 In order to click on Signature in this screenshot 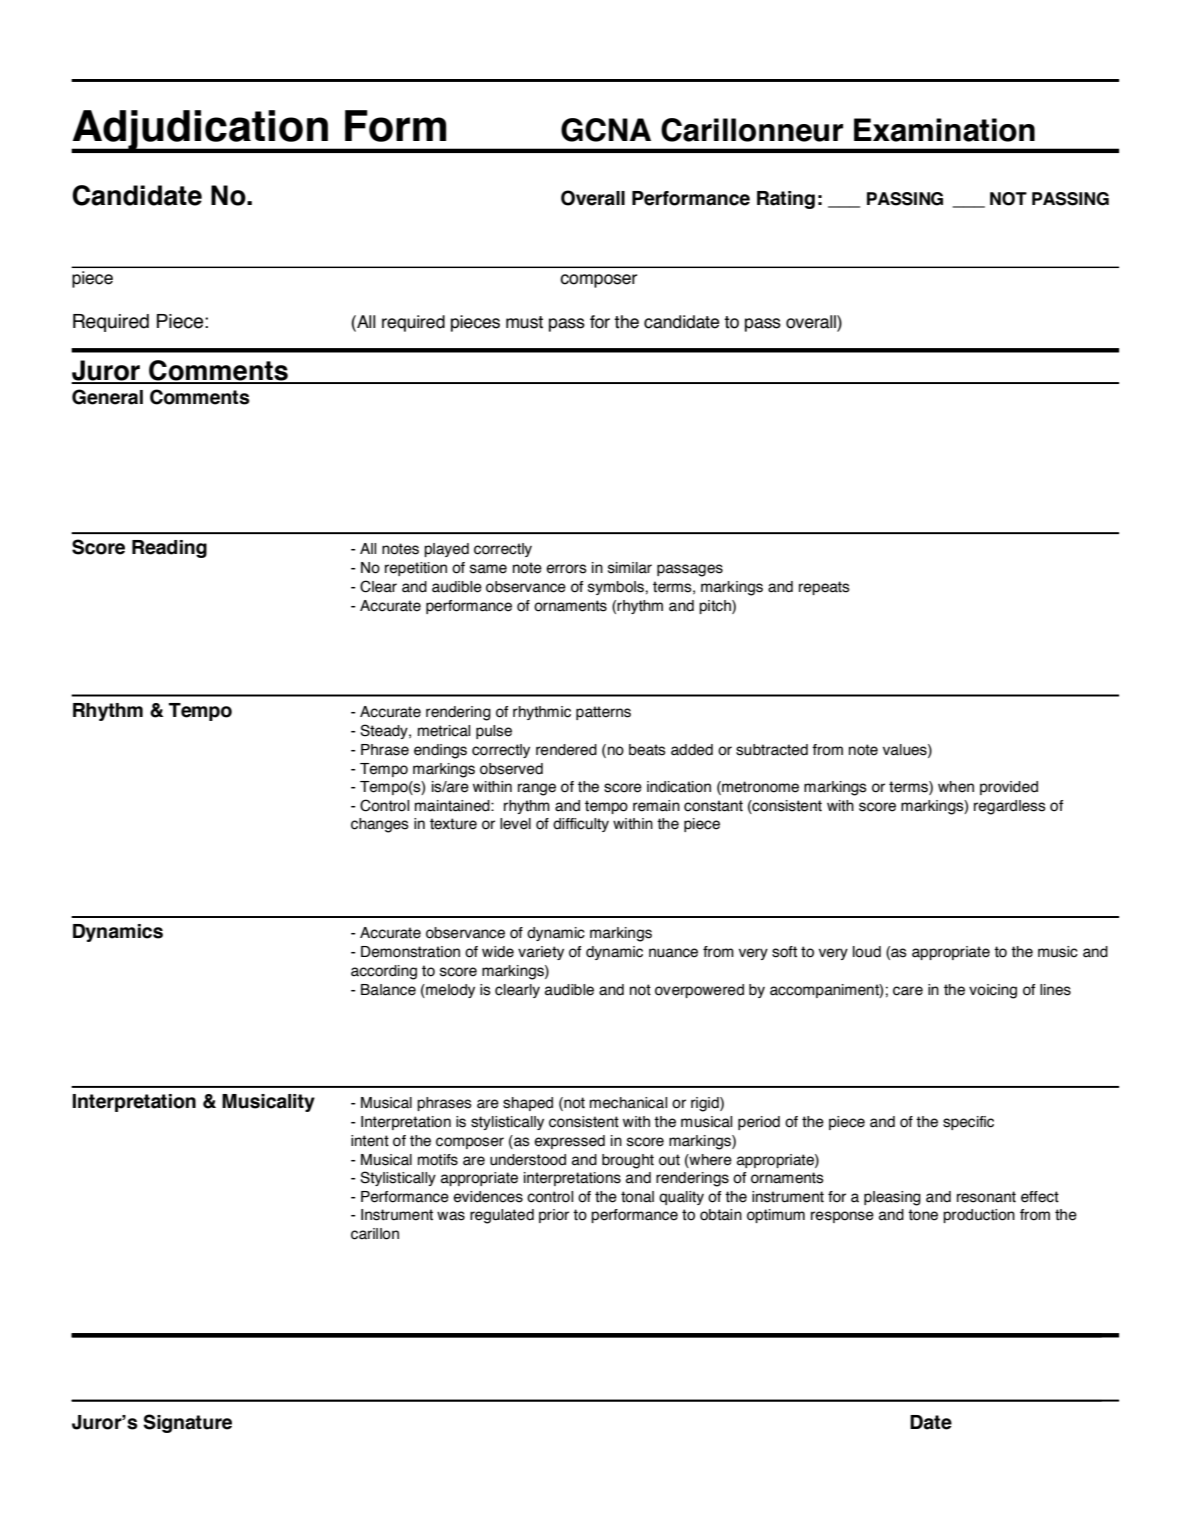, I will do `click(187, 1423)`.
